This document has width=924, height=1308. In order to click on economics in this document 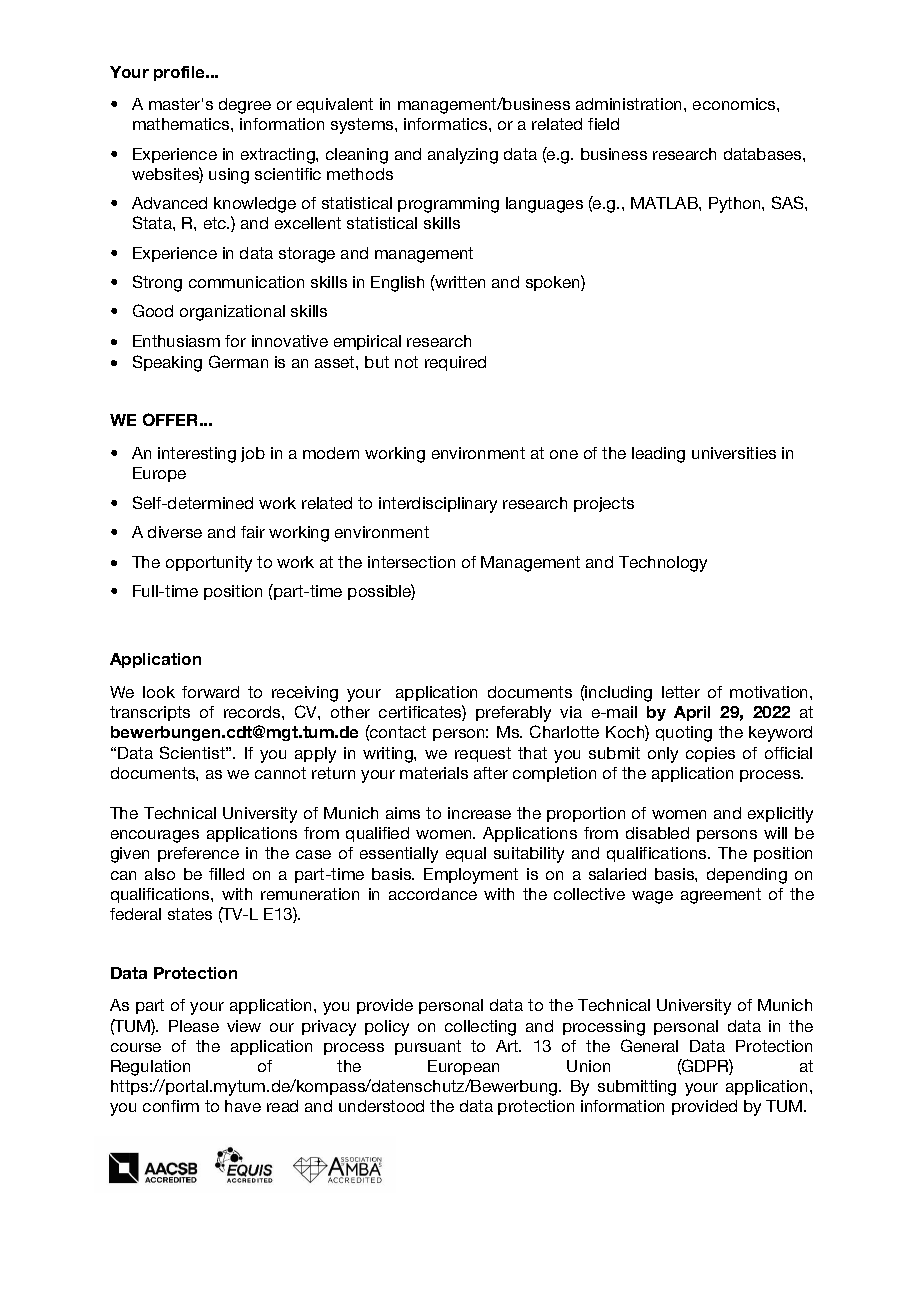, I will do `click(735, 104)`.
